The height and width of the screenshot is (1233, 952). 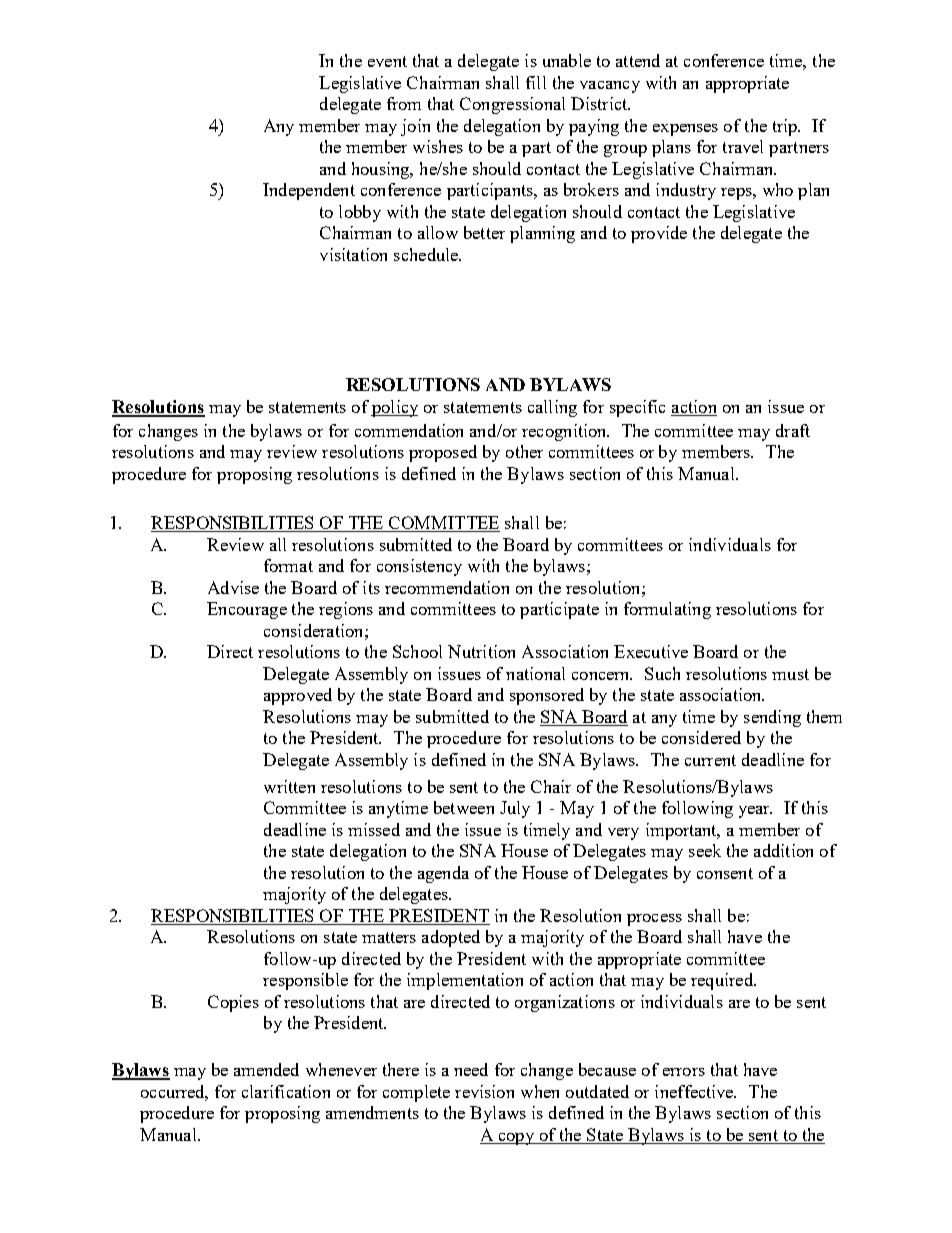 I want to click on format, so click(x=288, y=565).
